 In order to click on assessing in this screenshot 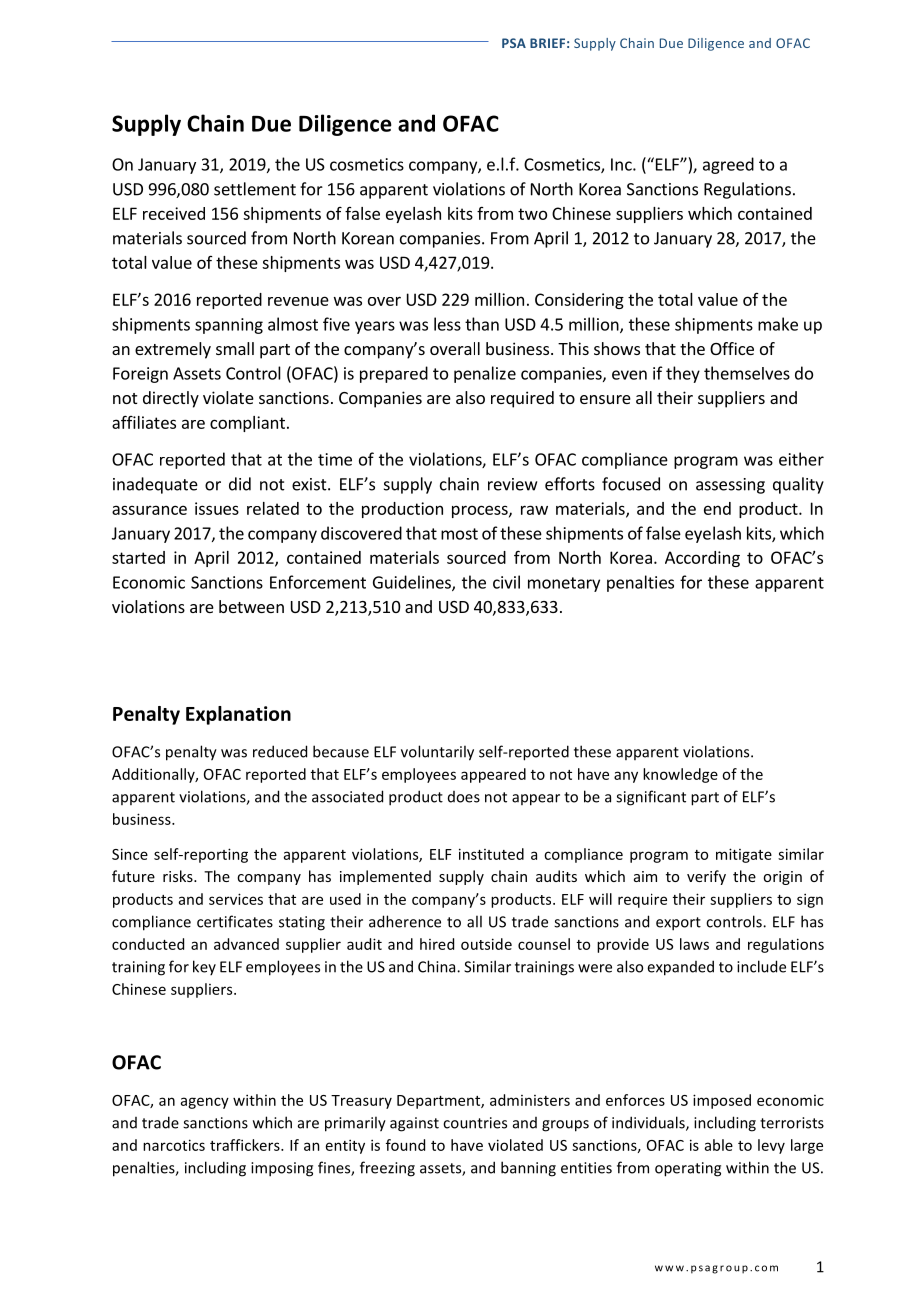, I will do `click(730, 486)`.
